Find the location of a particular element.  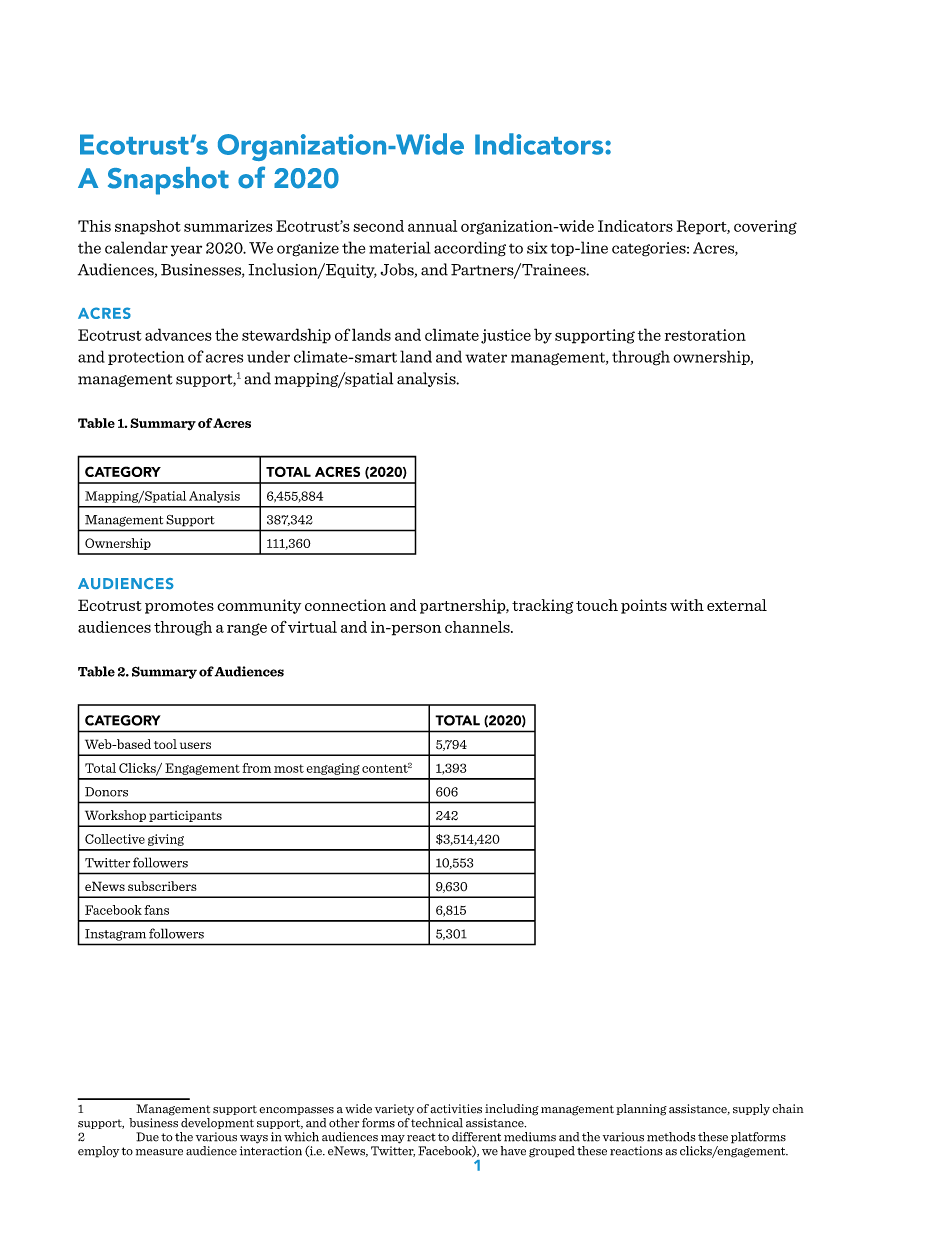

technical is located at coordinates (437, 1123).
